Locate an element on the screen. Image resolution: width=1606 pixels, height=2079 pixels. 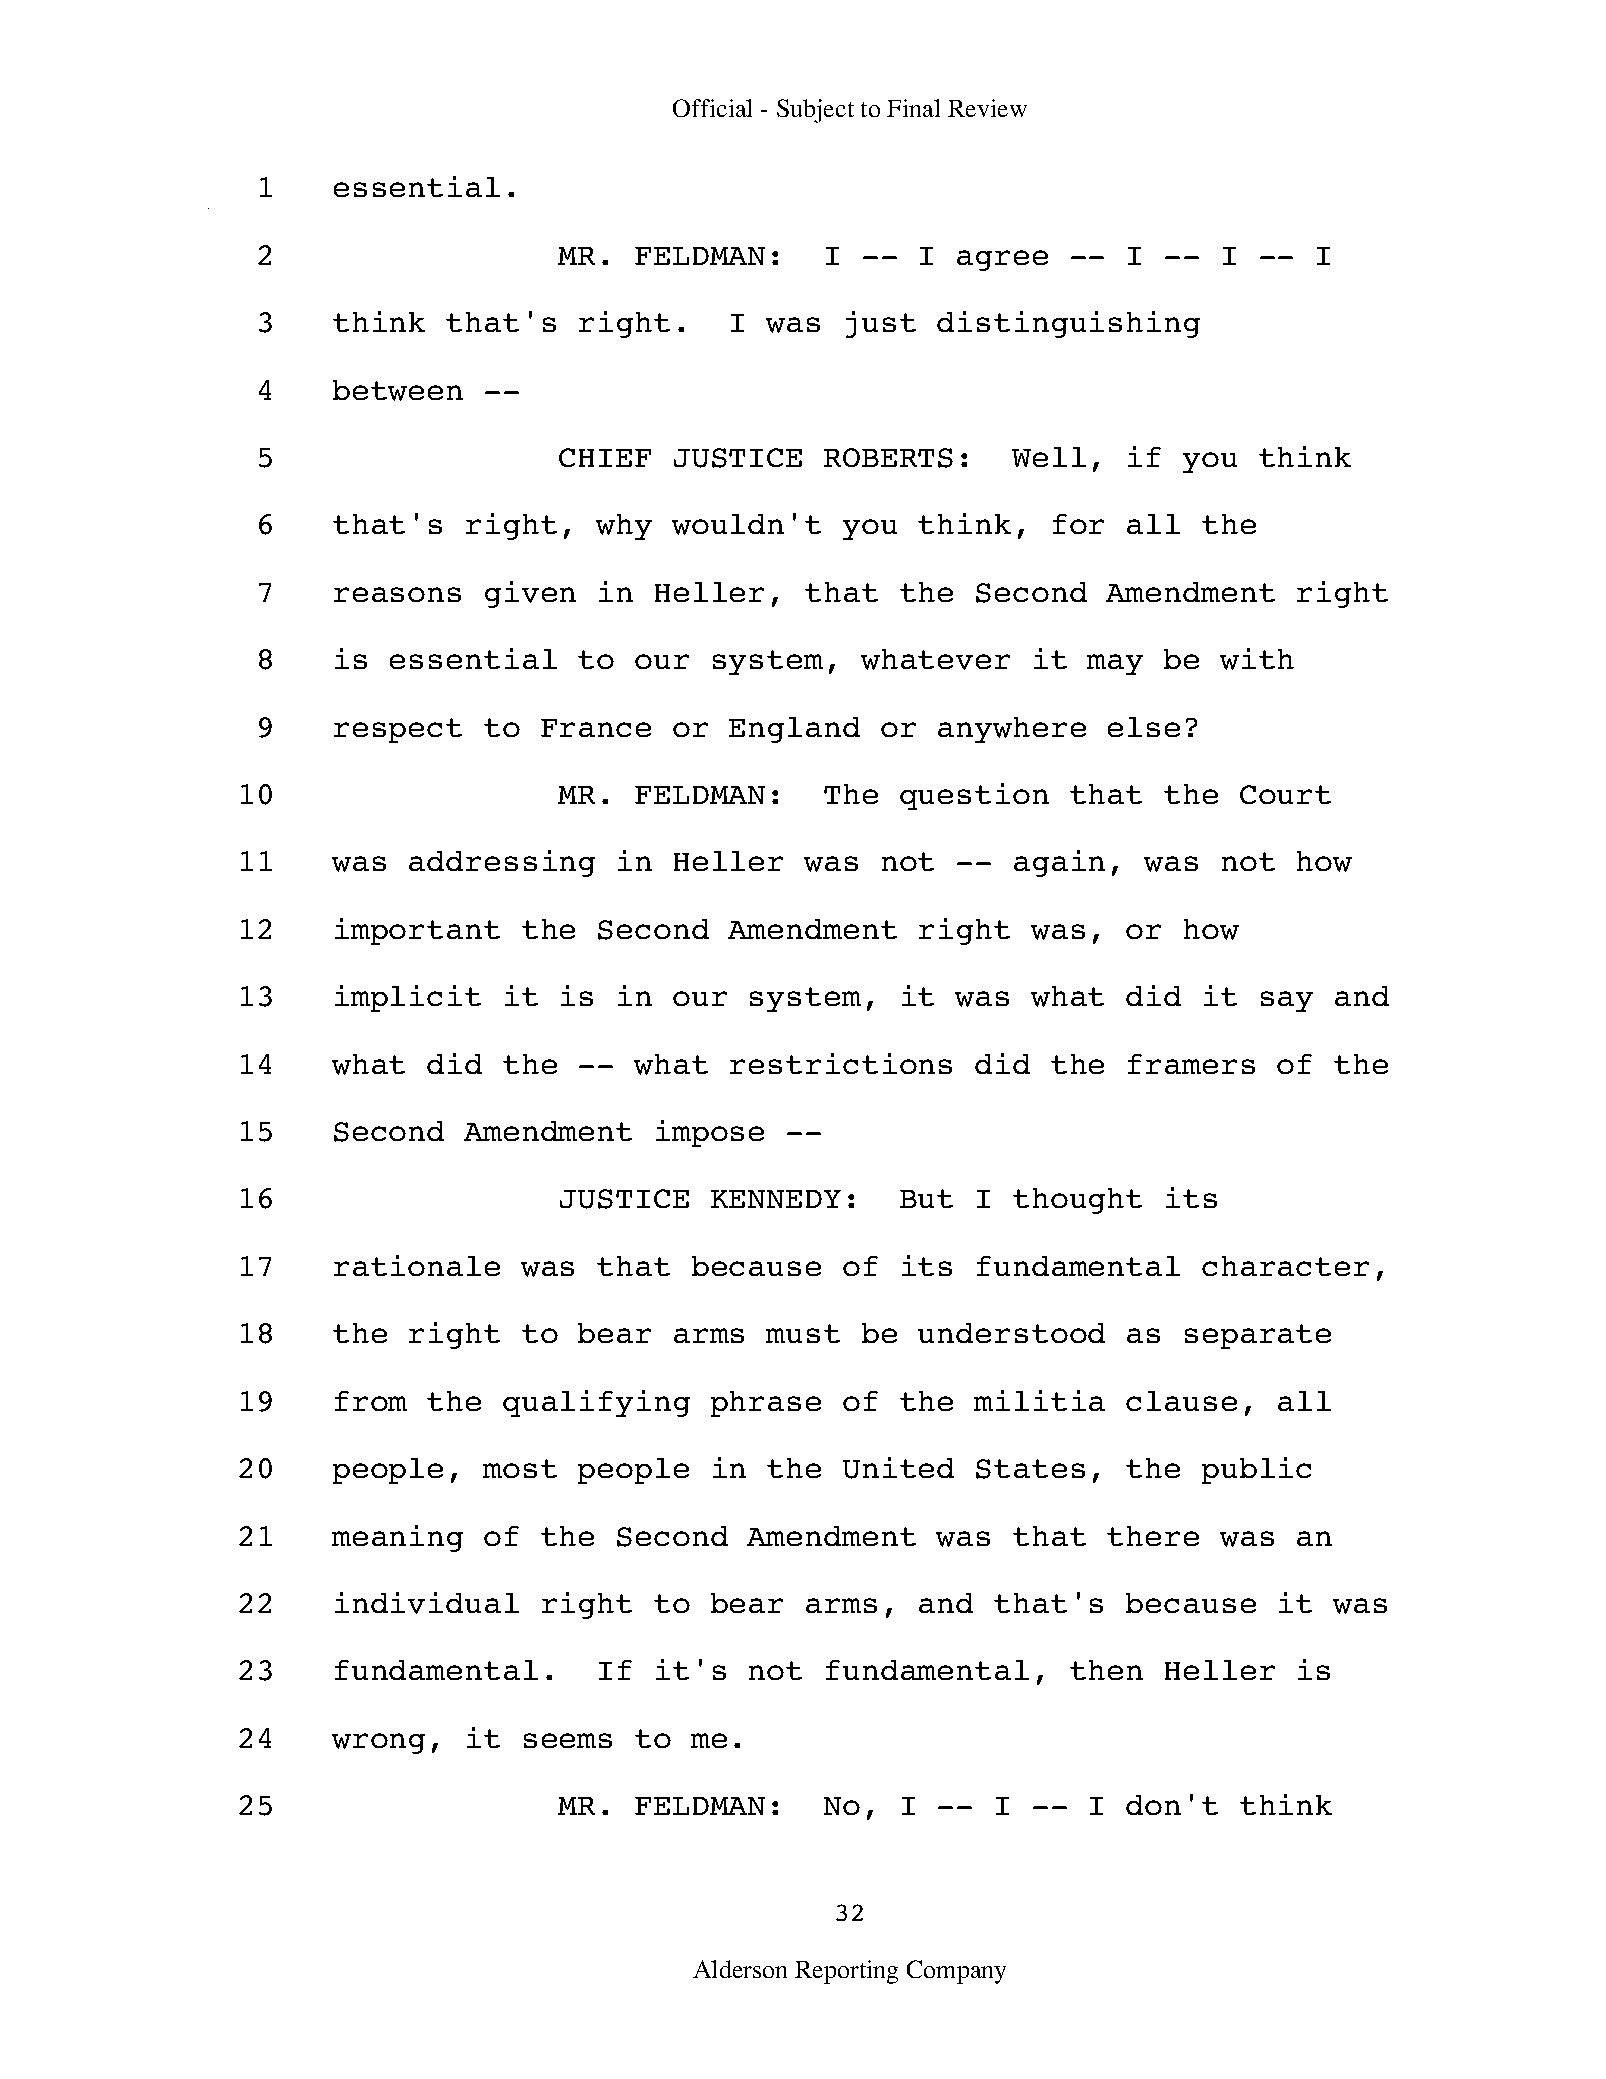
clause is located at coordinates (1181, 1401).
